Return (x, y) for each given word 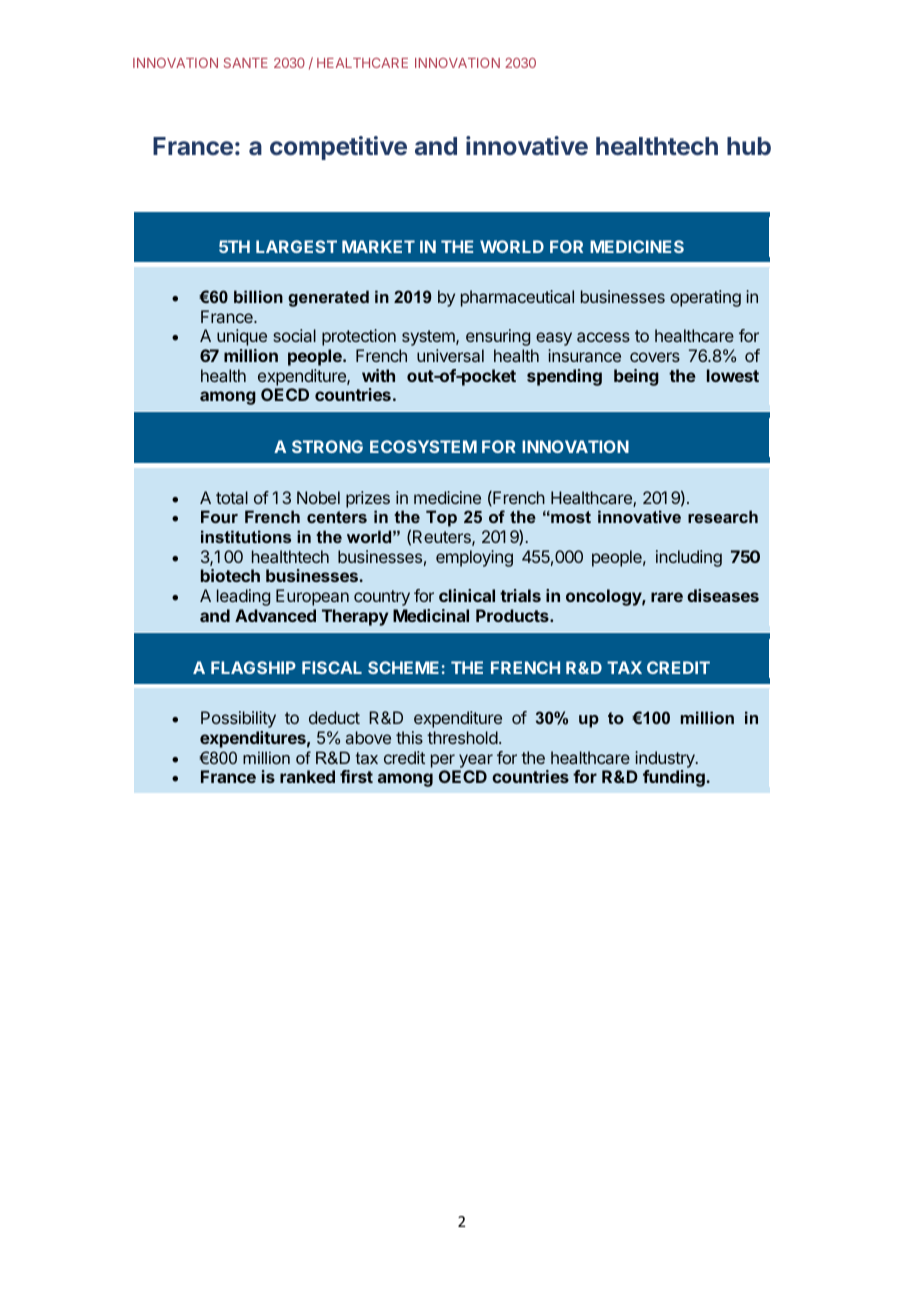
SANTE (246, 63)
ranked (307, 776)
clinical (467, 595)
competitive (338, 148)
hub (749, 146)
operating (705, 298)
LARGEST (296, 246)
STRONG (327, 446)
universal (450, 355)
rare (667, 597)
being (636, 377)
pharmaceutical (517, 298)
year (476, 761)
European (312, 597)
